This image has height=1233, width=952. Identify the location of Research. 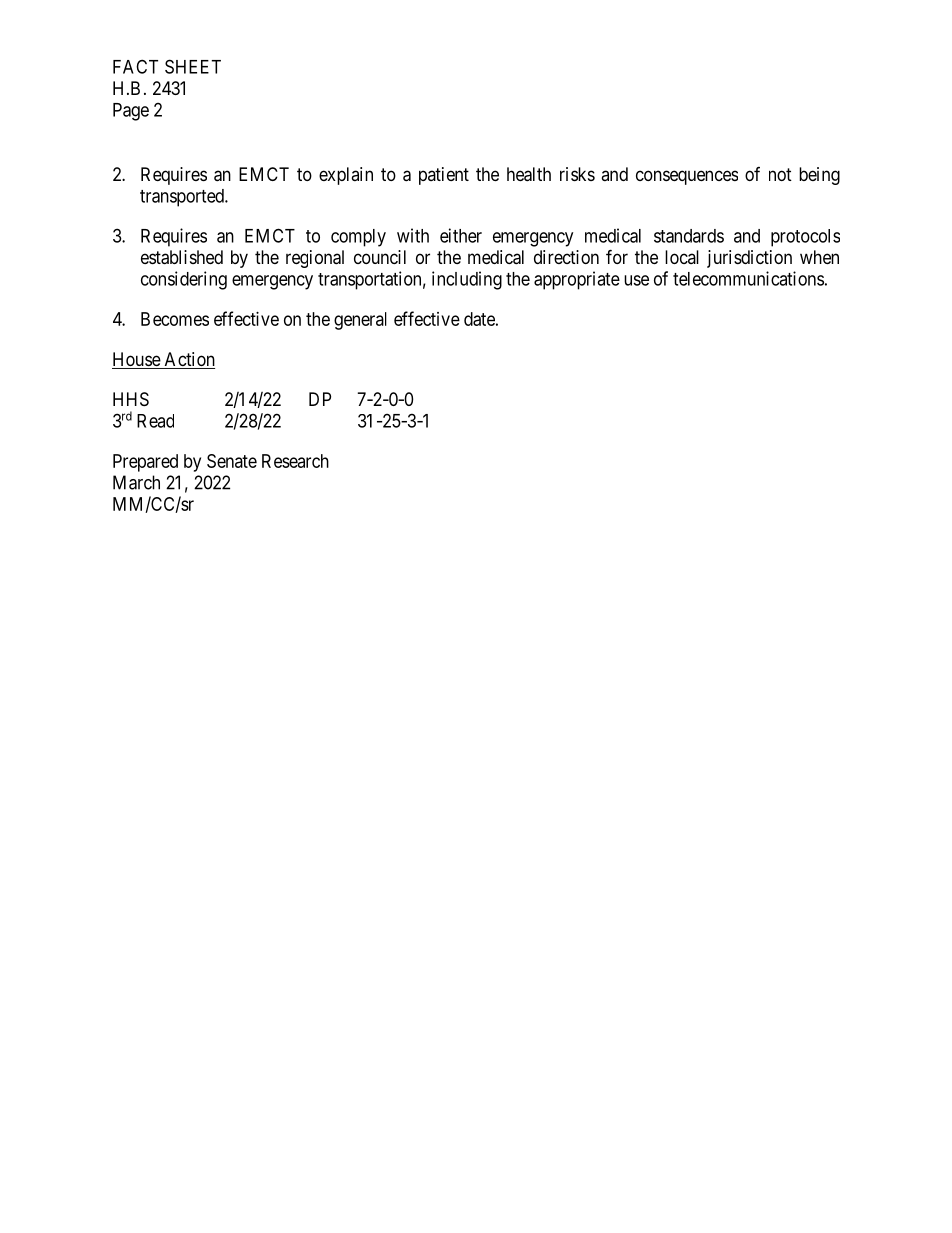
(295, 461).
